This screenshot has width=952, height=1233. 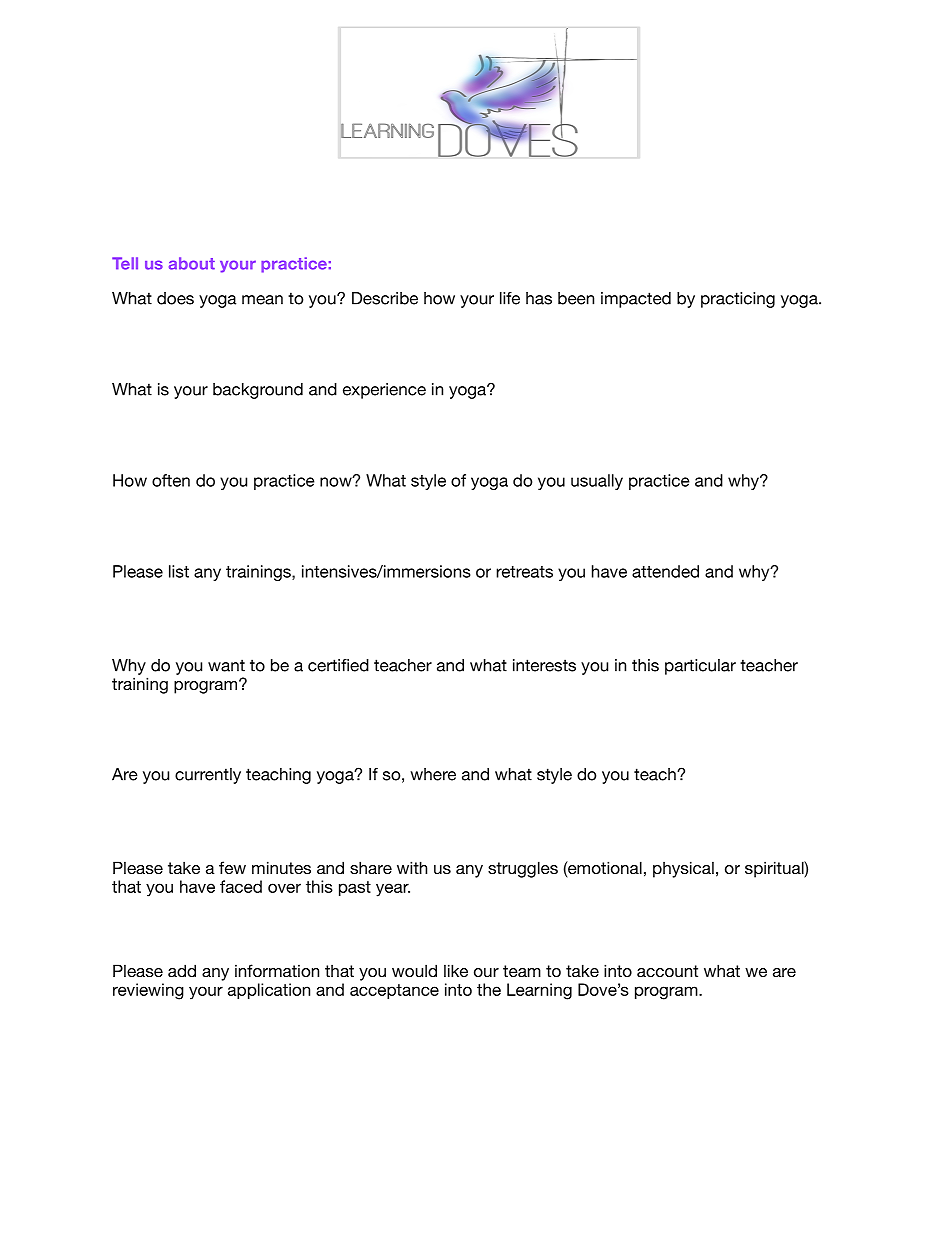 I want to click on where, so click(x=433, y=774).
